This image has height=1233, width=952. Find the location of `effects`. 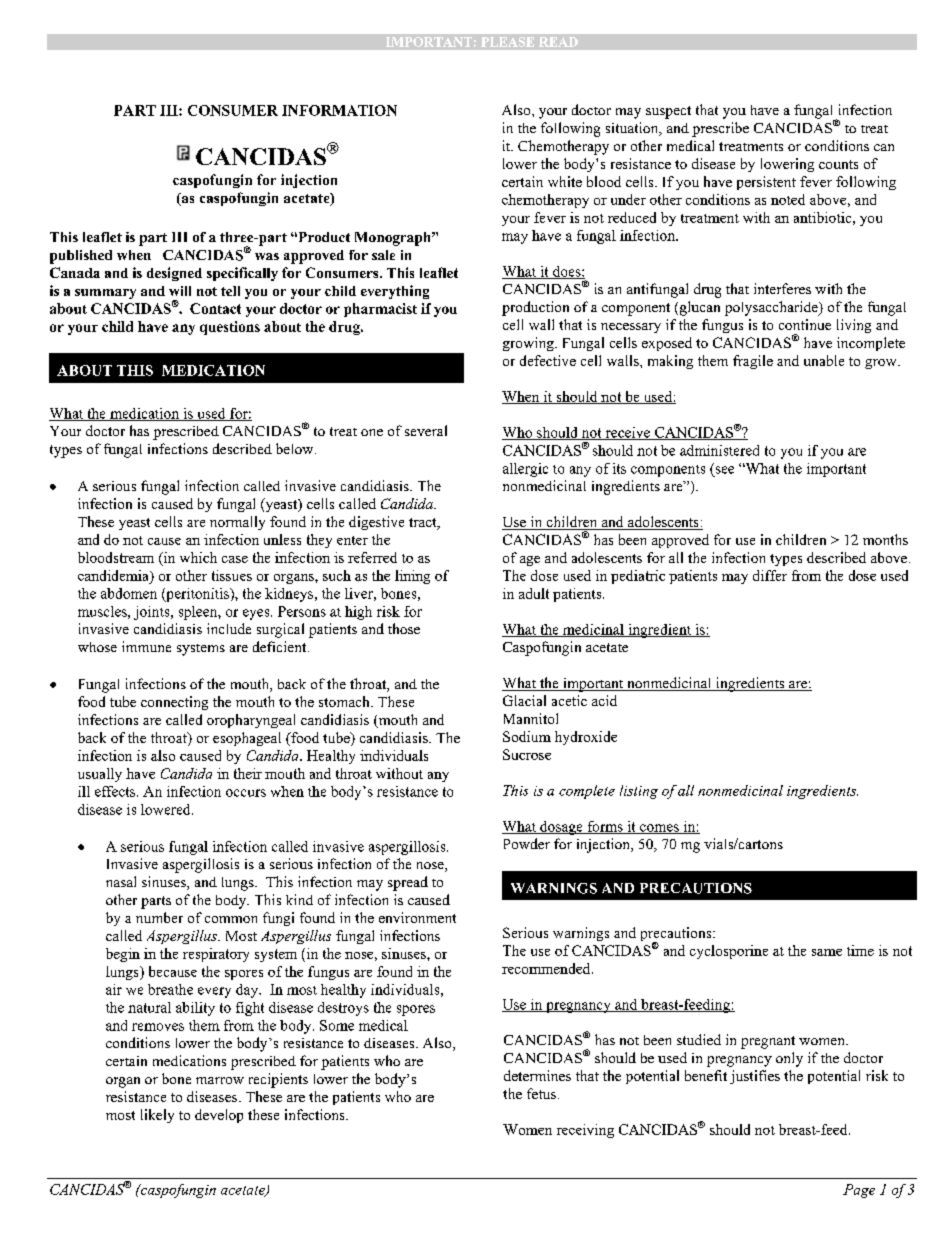

effects is located at coordinates (116, 791).
